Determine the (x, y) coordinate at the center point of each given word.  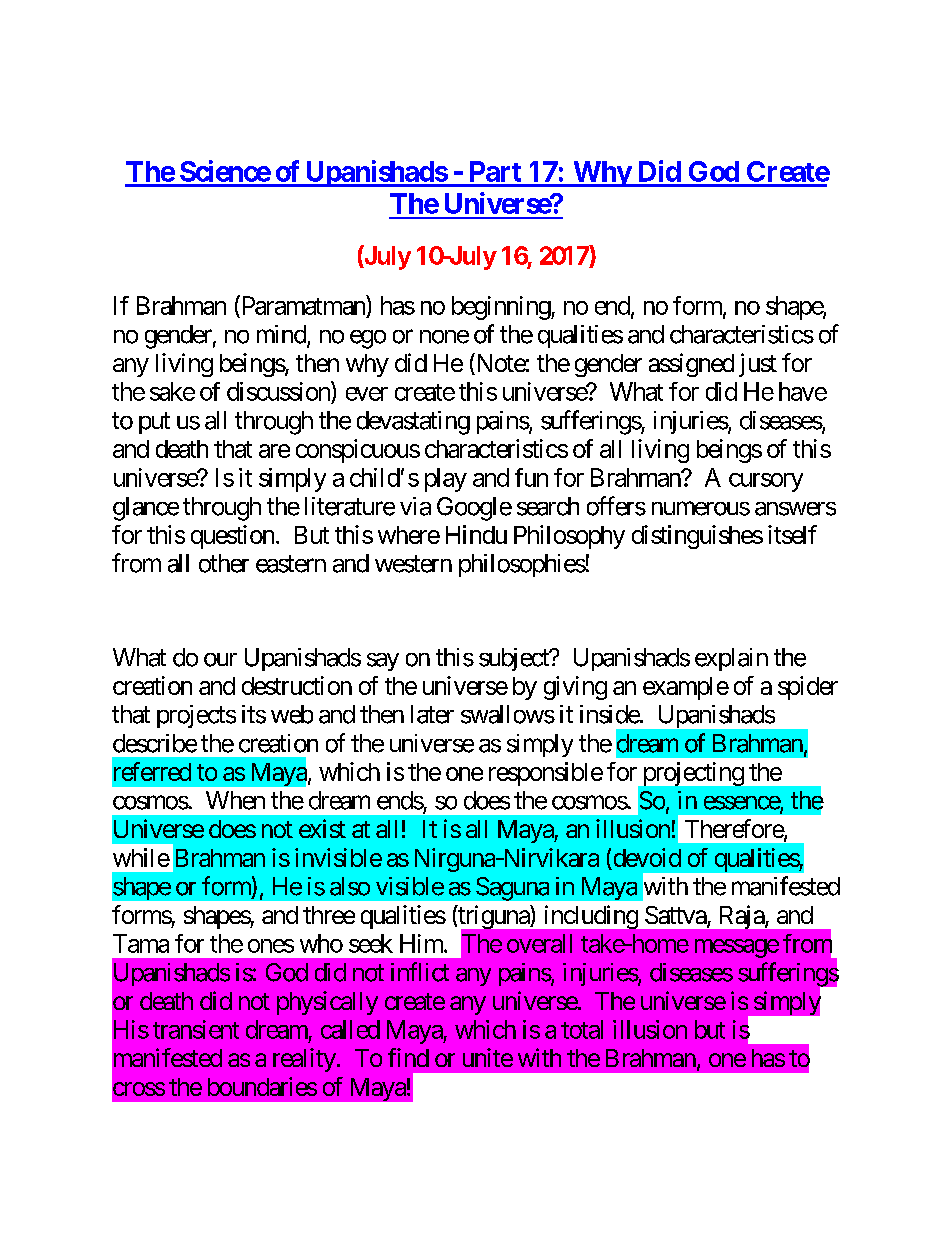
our (220, 660)
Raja (743, 917)
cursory (766, 482)
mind (282, 335)
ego (368, 339)
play (446, 480)
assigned (691, 365)
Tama (141, 943)
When (235, 800)
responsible (546, 774)
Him (422, 943)
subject (515, 659)
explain (731, 659)
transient (196, 1029)
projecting (694, 774)
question (232, 537)
